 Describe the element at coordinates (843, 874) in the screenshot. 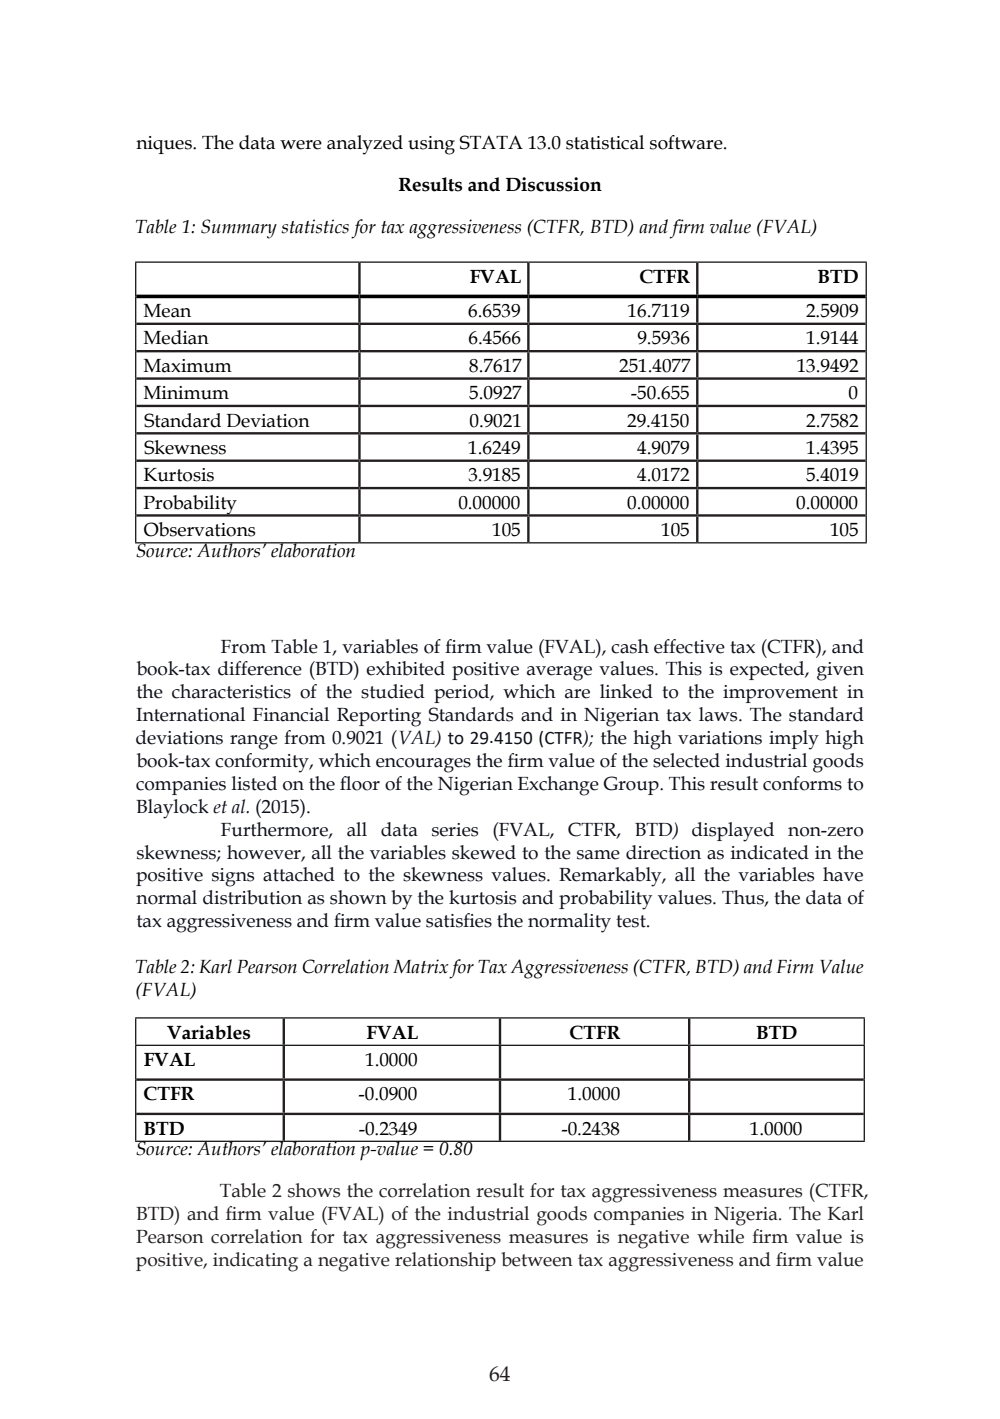

I see `have` at that location.
